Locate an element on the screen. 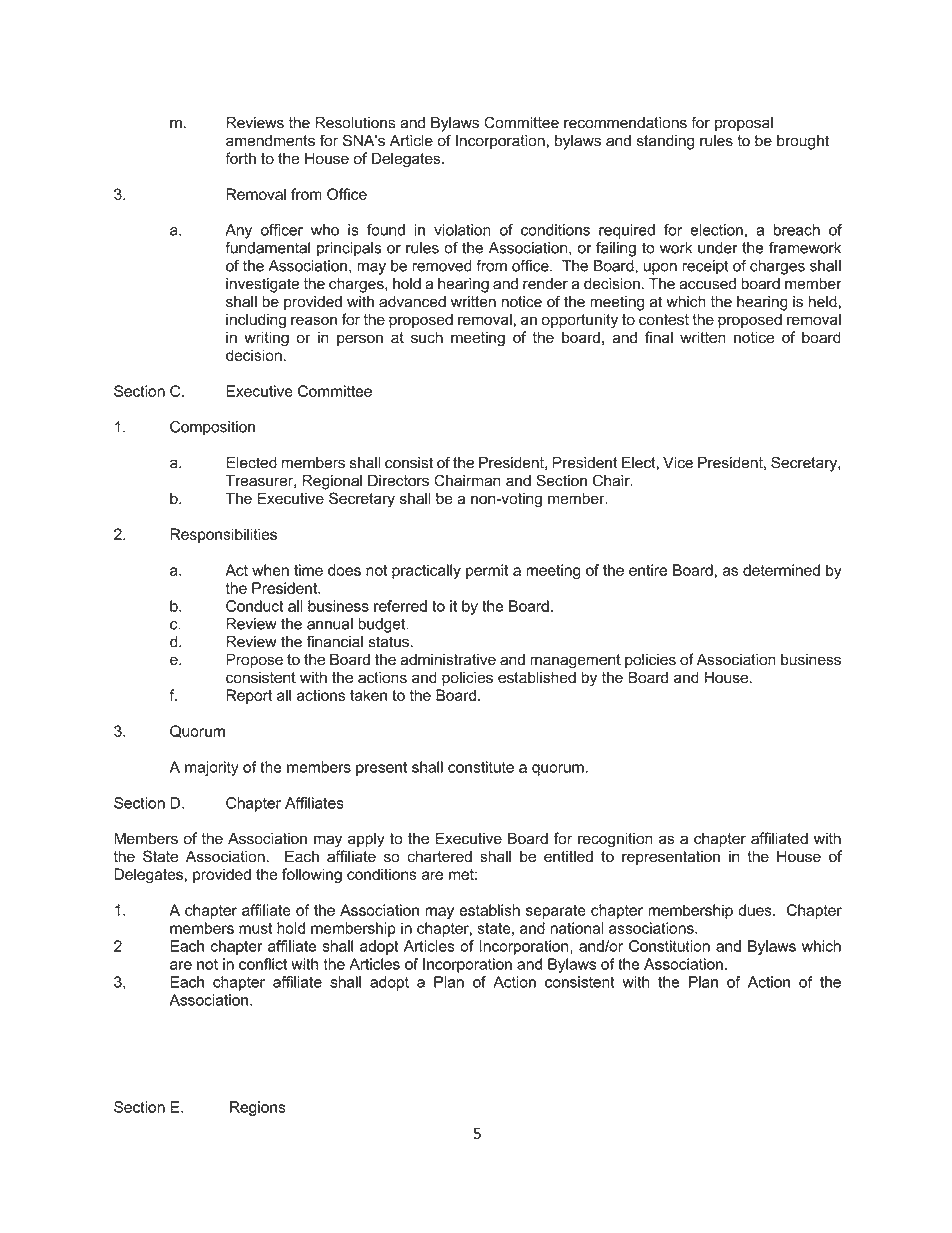  writing is located at coordinates (266, 339).
